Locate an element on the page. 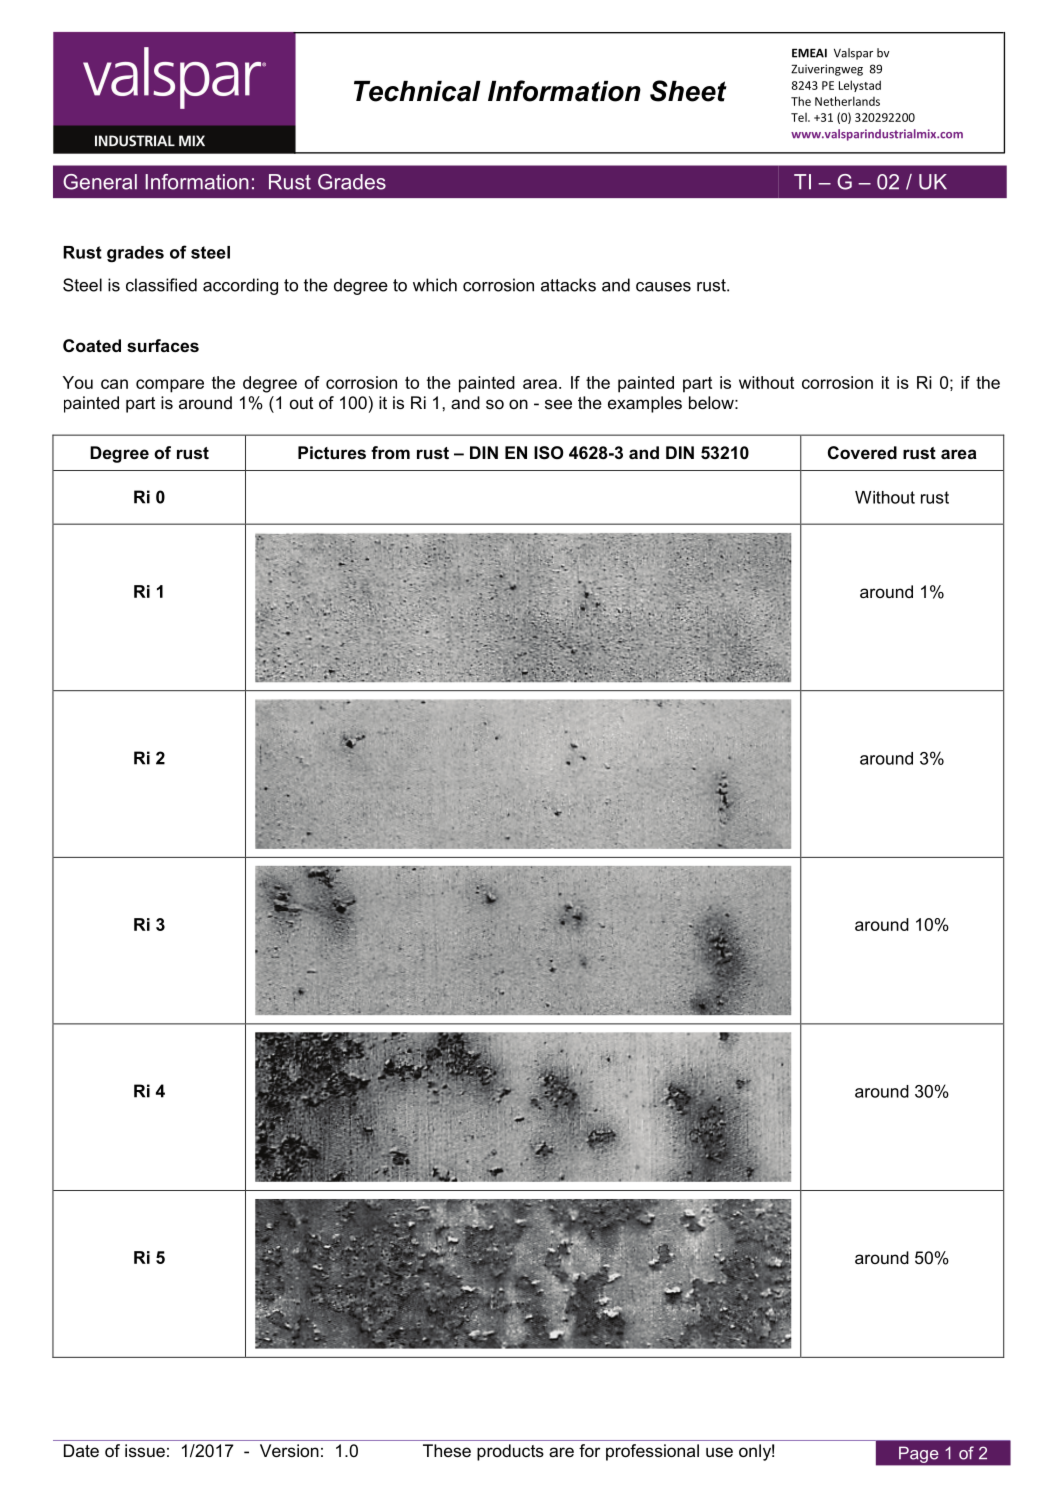 Image resolution: width=1051 pixels, height=1487 pixels. compare is located at coordinates (170, 386).
